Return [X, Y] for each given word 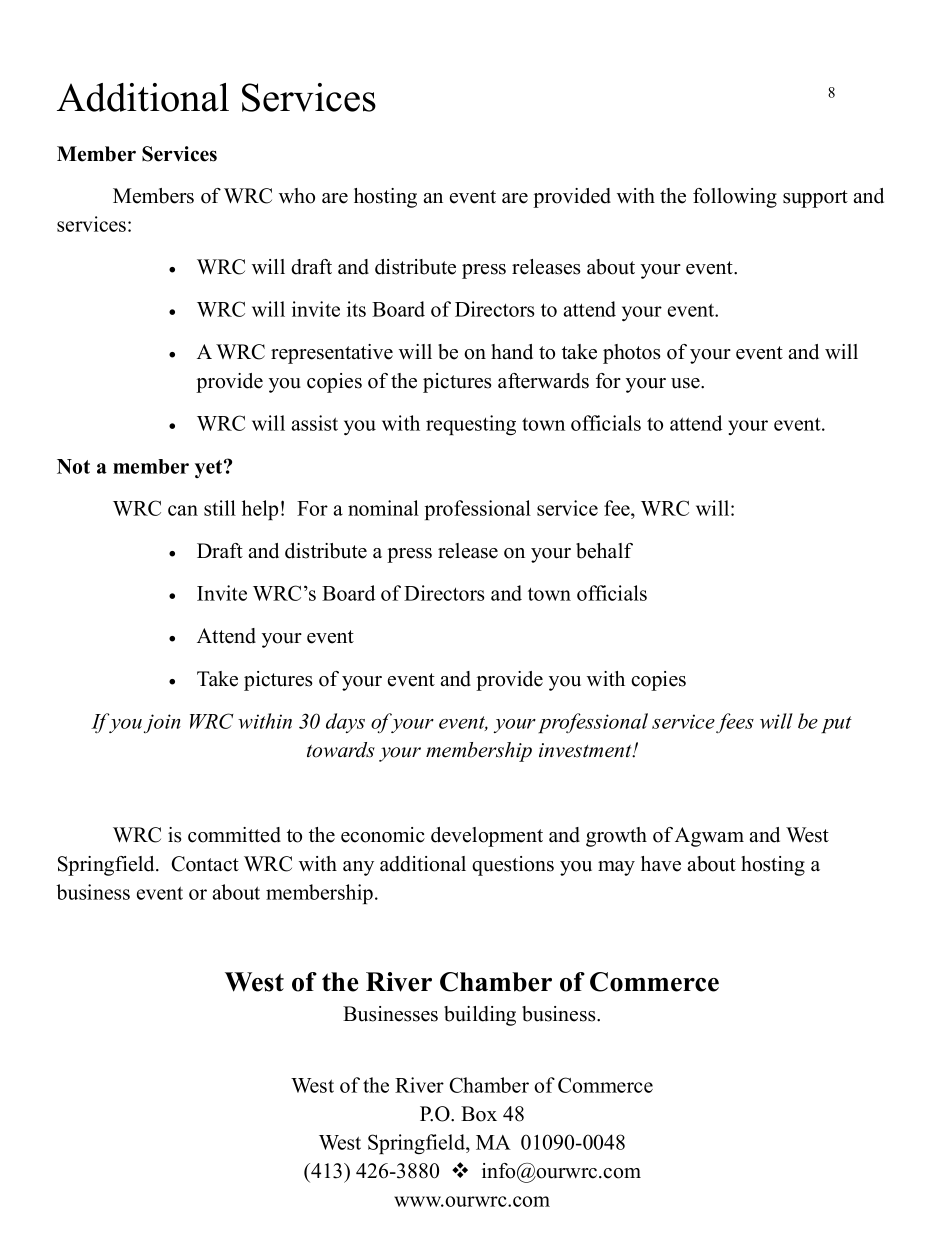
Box [479, 1114]
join [162, 723]
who [297, 196]
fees [735, 723]
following [735, 198]
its [356, 309]
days [345, 723]
